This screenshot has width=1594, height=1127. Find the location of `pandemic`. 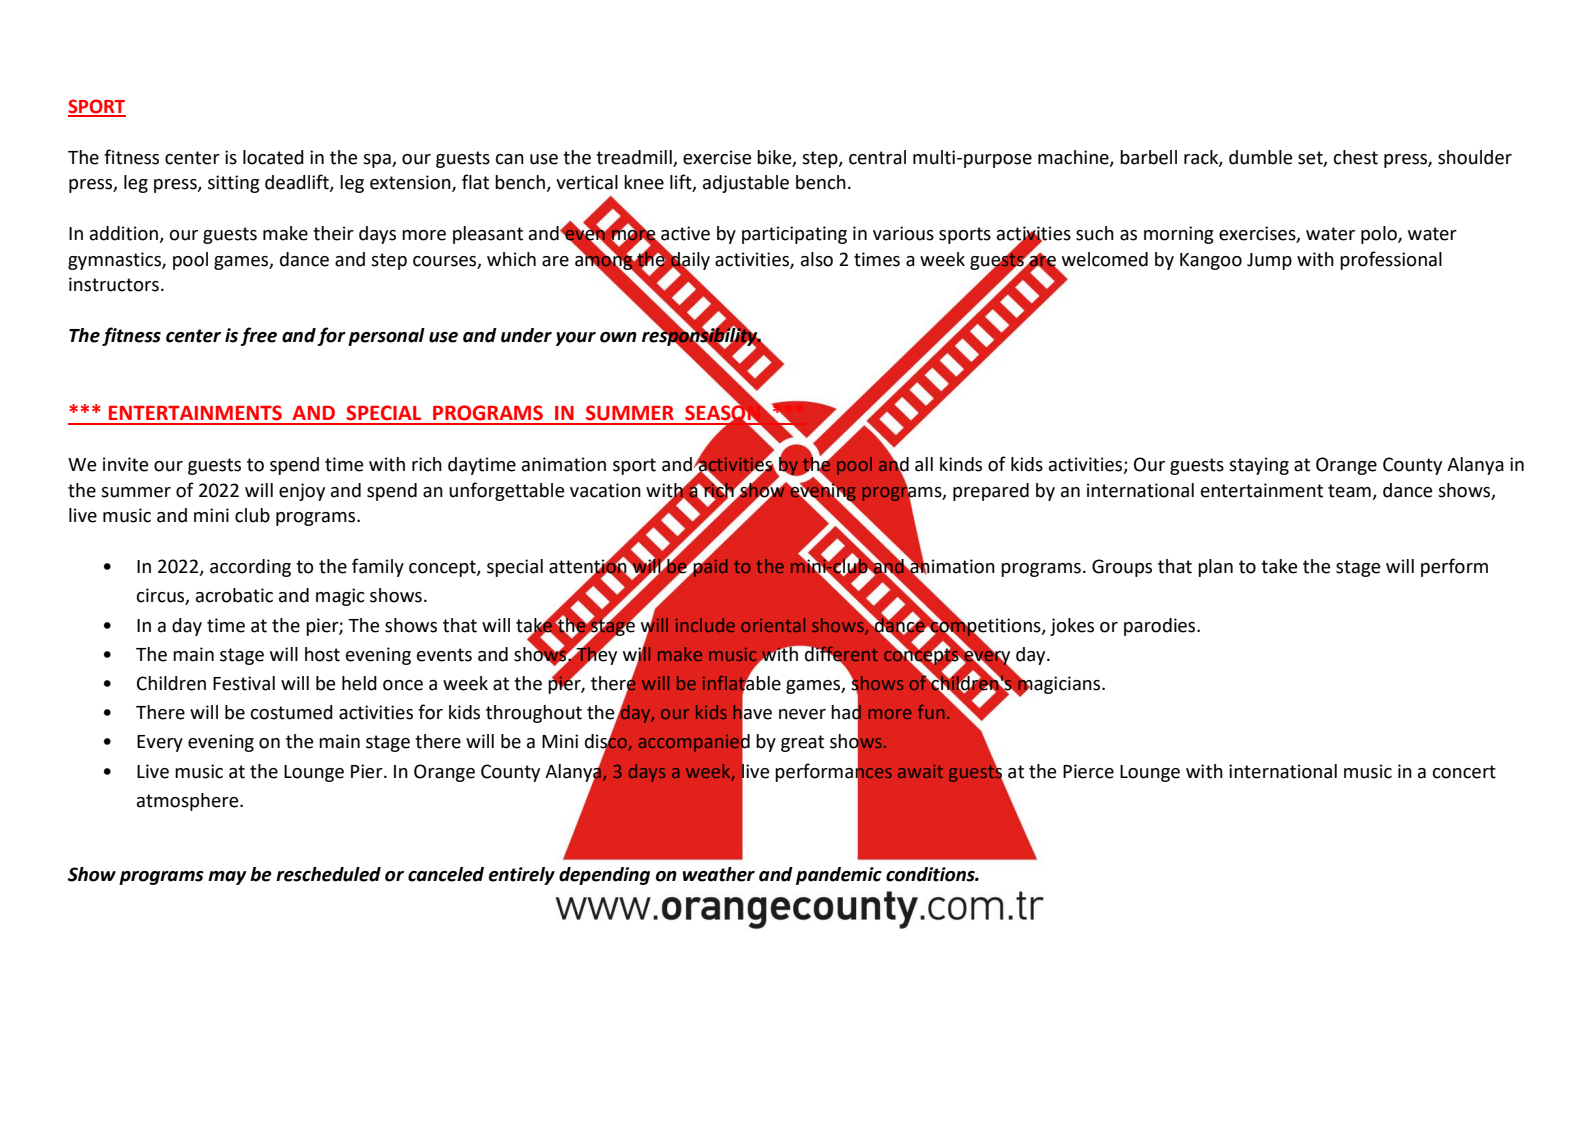

pandemic is located at coordinates (839, 876).
